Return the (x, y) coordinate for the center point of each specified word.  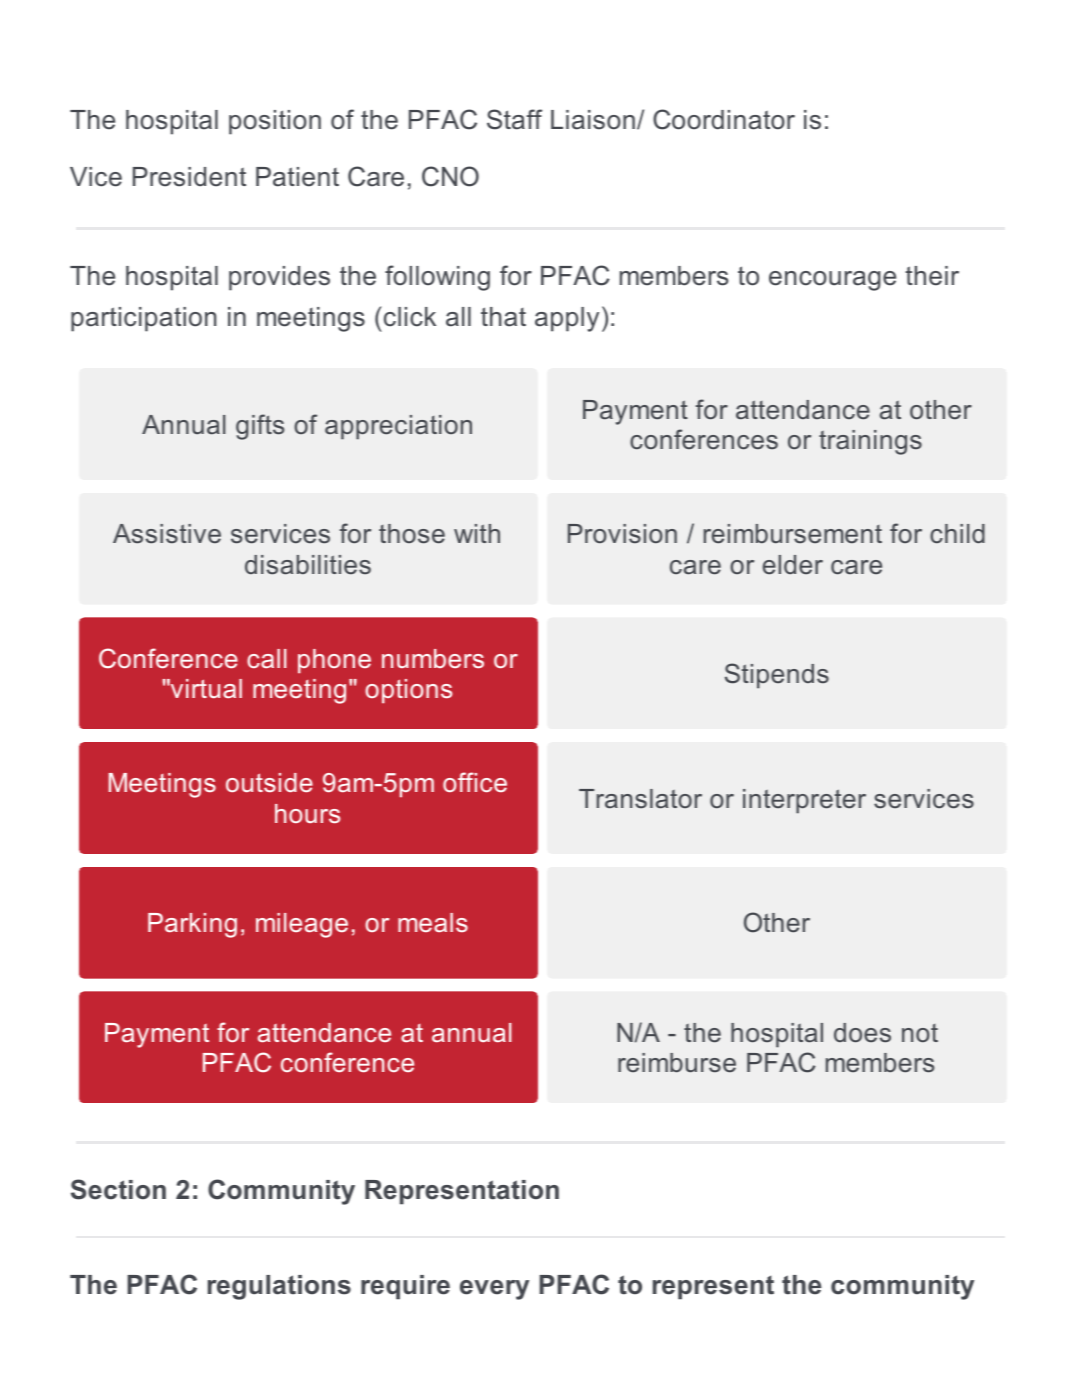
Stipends (777, 676)
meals (433, 922)
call (266, 658)
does (862, 1033)
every (494, 1290)
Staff (514, 119)
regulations (279, 1287)
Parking (192, 925)
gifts (260, 427)
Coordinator (724, 119)
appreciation (398, 427)
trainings (870, 442)
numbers (433, 658)
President (189, 177)
